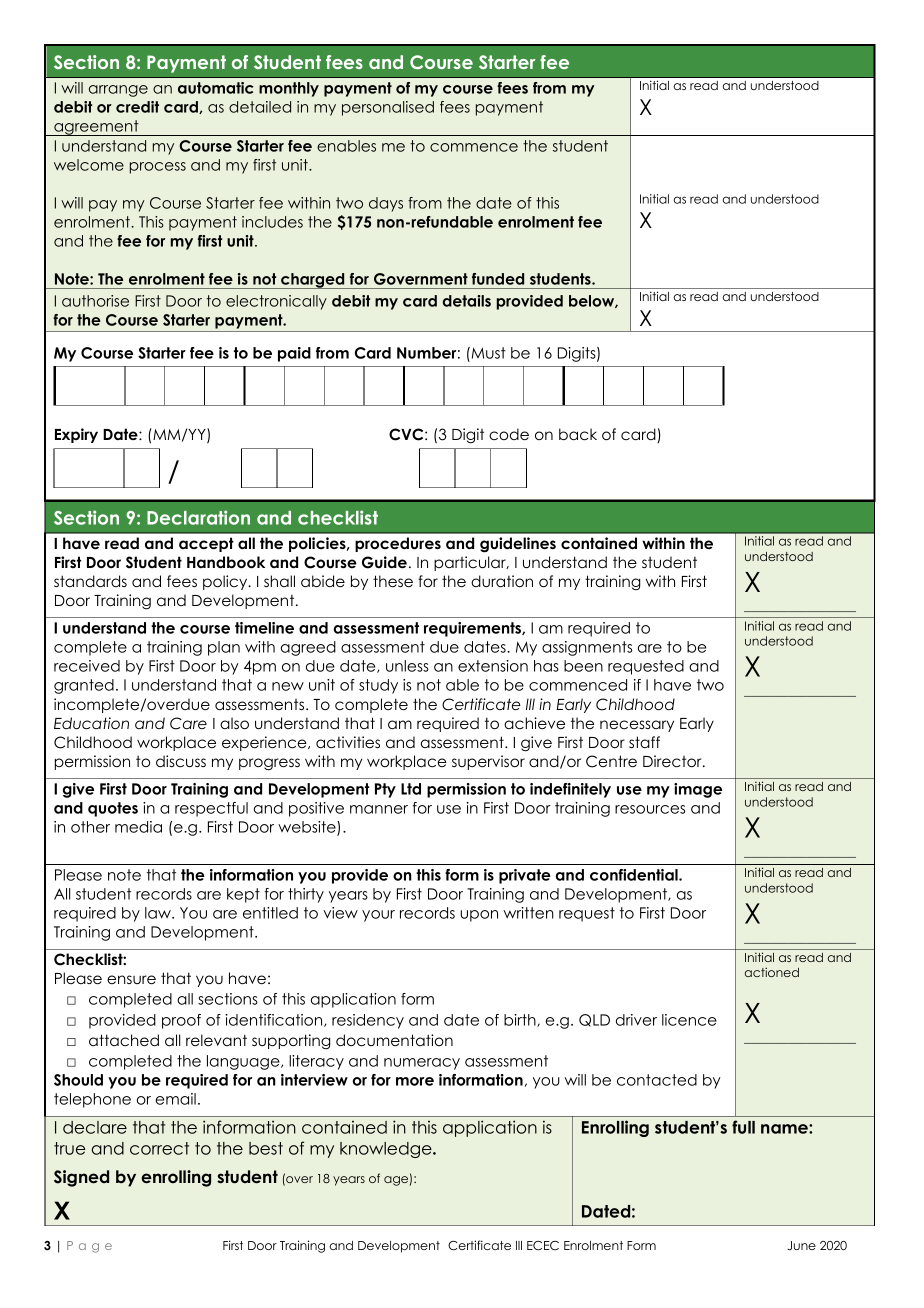 Image resolution: width=924 pixels, height=1308 pixels. I want to click on personalised, so click(388, 108).
